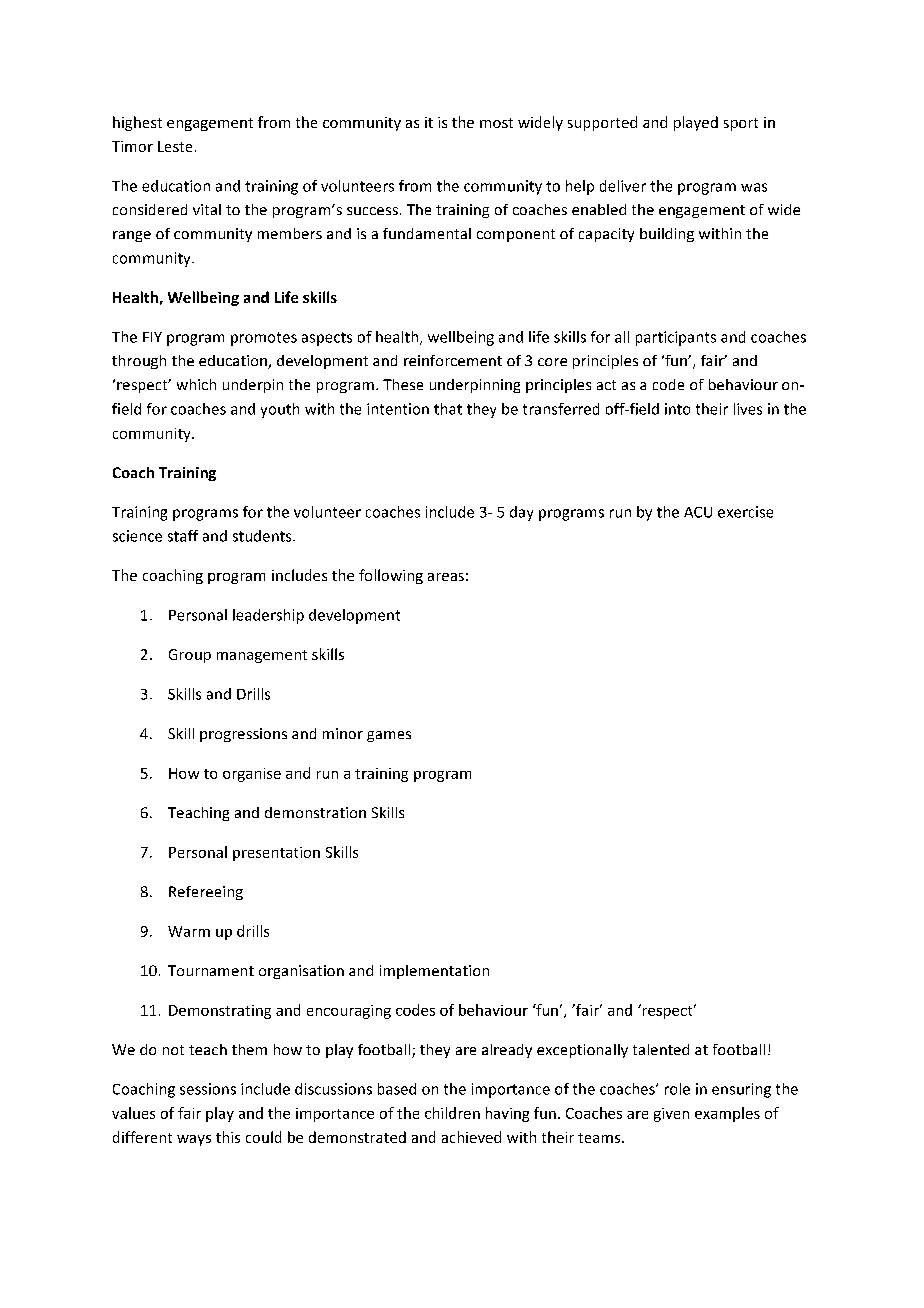 The height and width of the screenshot is (1308, 924). Describe the element at coordinates (496, 123) in the screenshot. I see `most` at that location.
